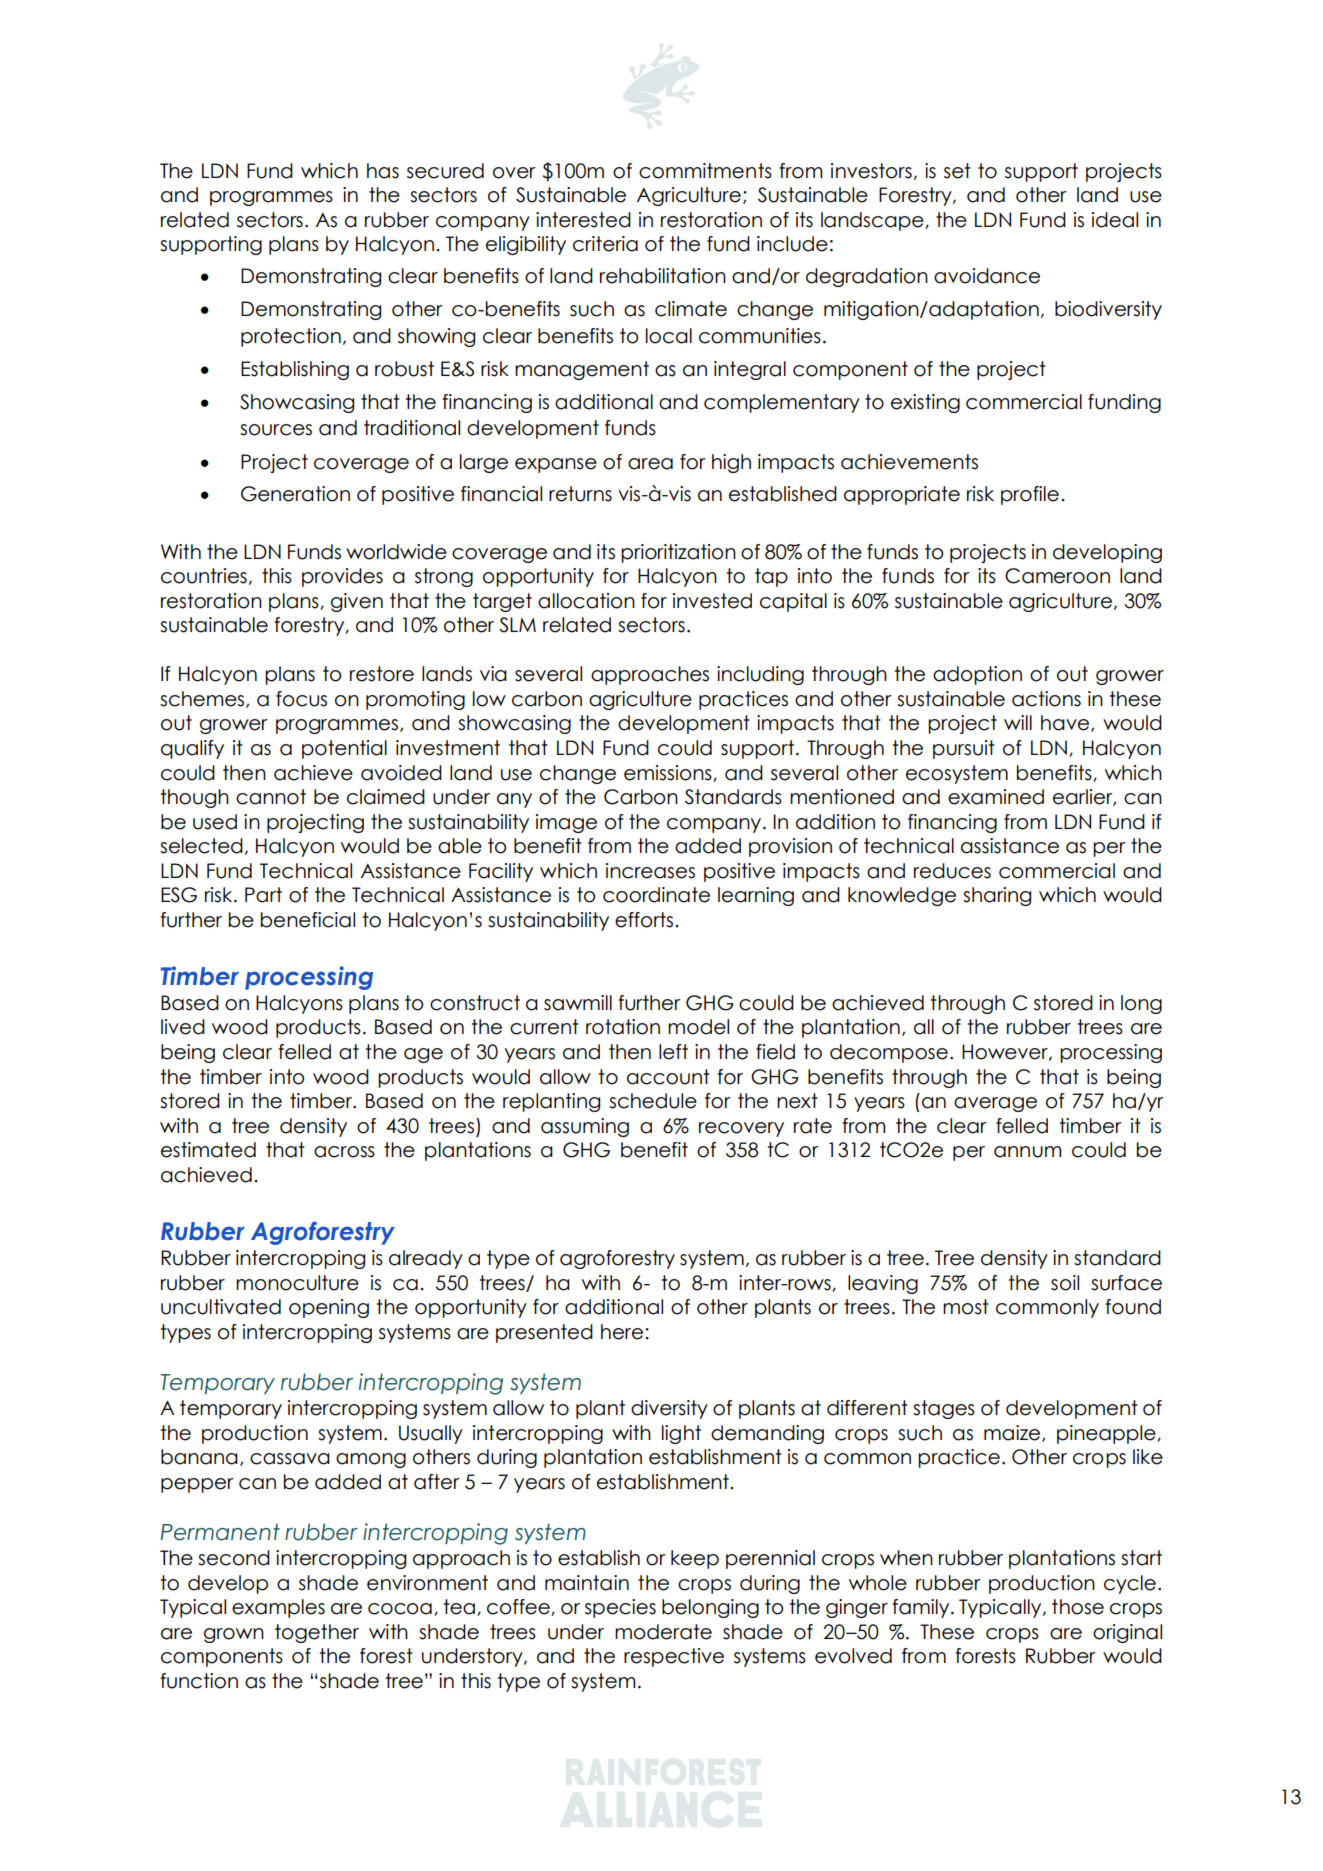  I want to click on Cameroon, so click(1057, 576).
